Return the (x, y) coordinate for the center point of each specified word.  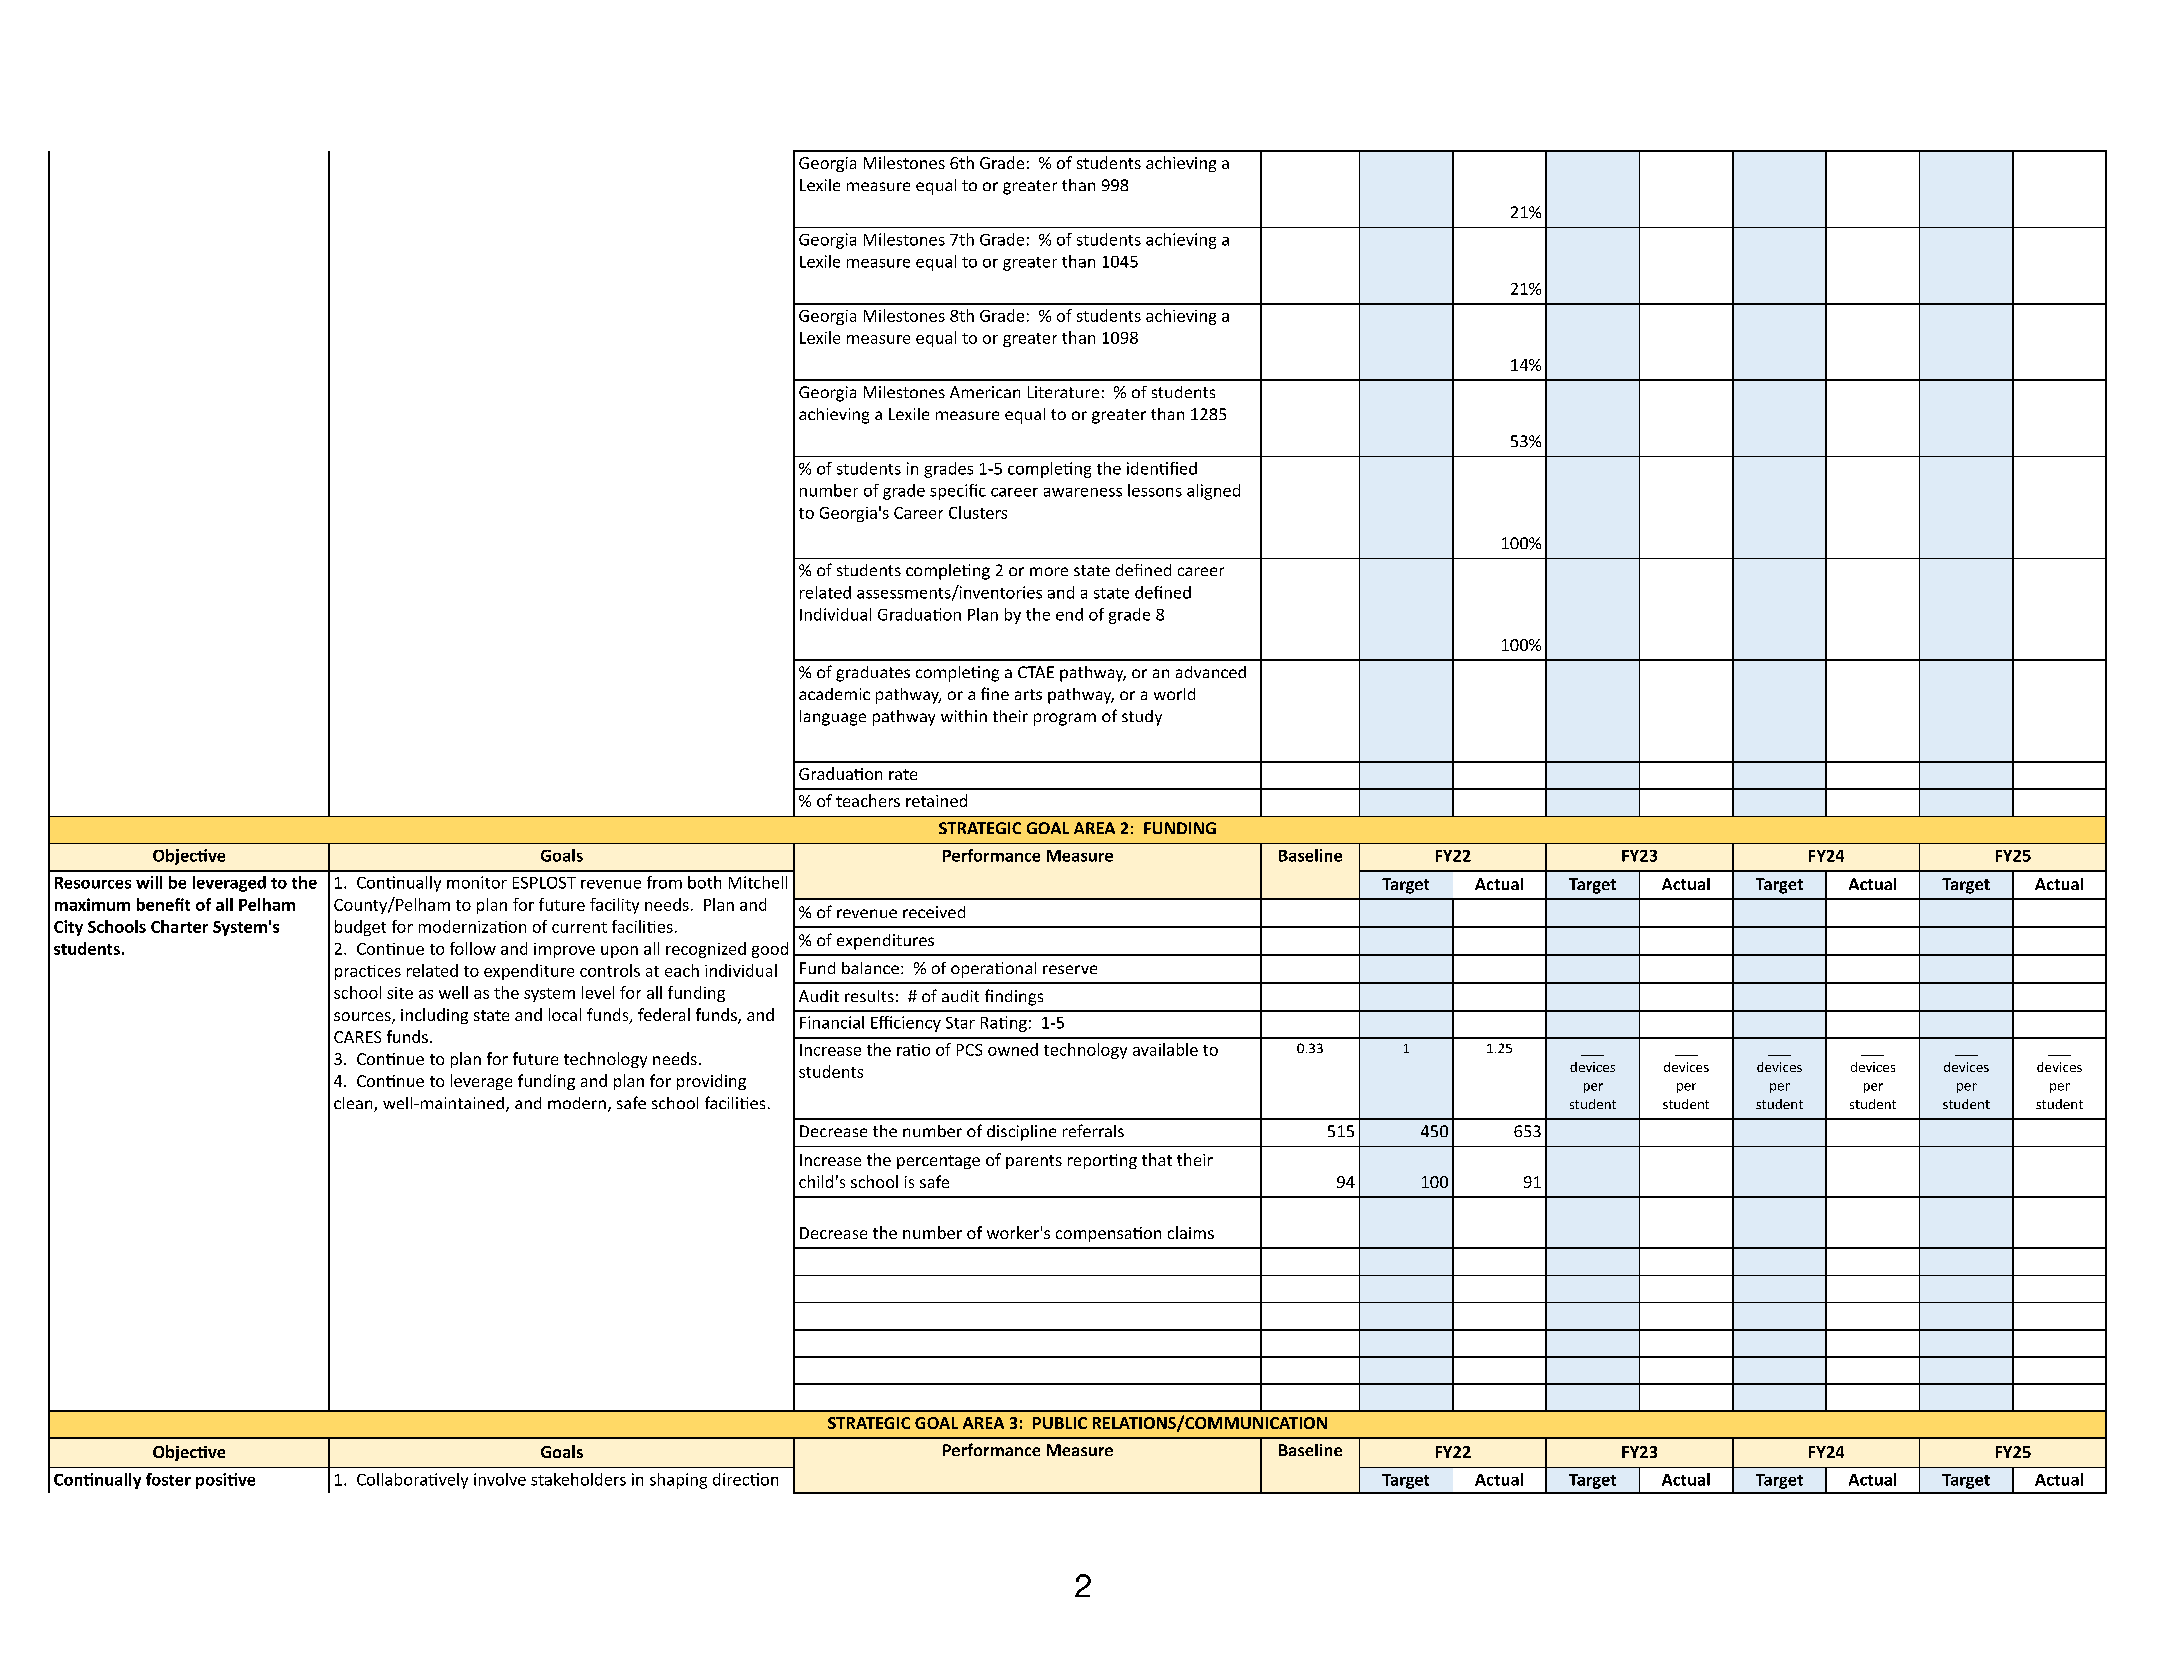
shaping (678, 1481)
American (985, 392)
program (1065, 719)
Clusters (978, 512)
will (149, 882)
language (833, 718)
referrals (1093, 1130)
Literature (1063, 392)
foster (168, 1479)
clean (354, 1104)
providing (711, 1082)
